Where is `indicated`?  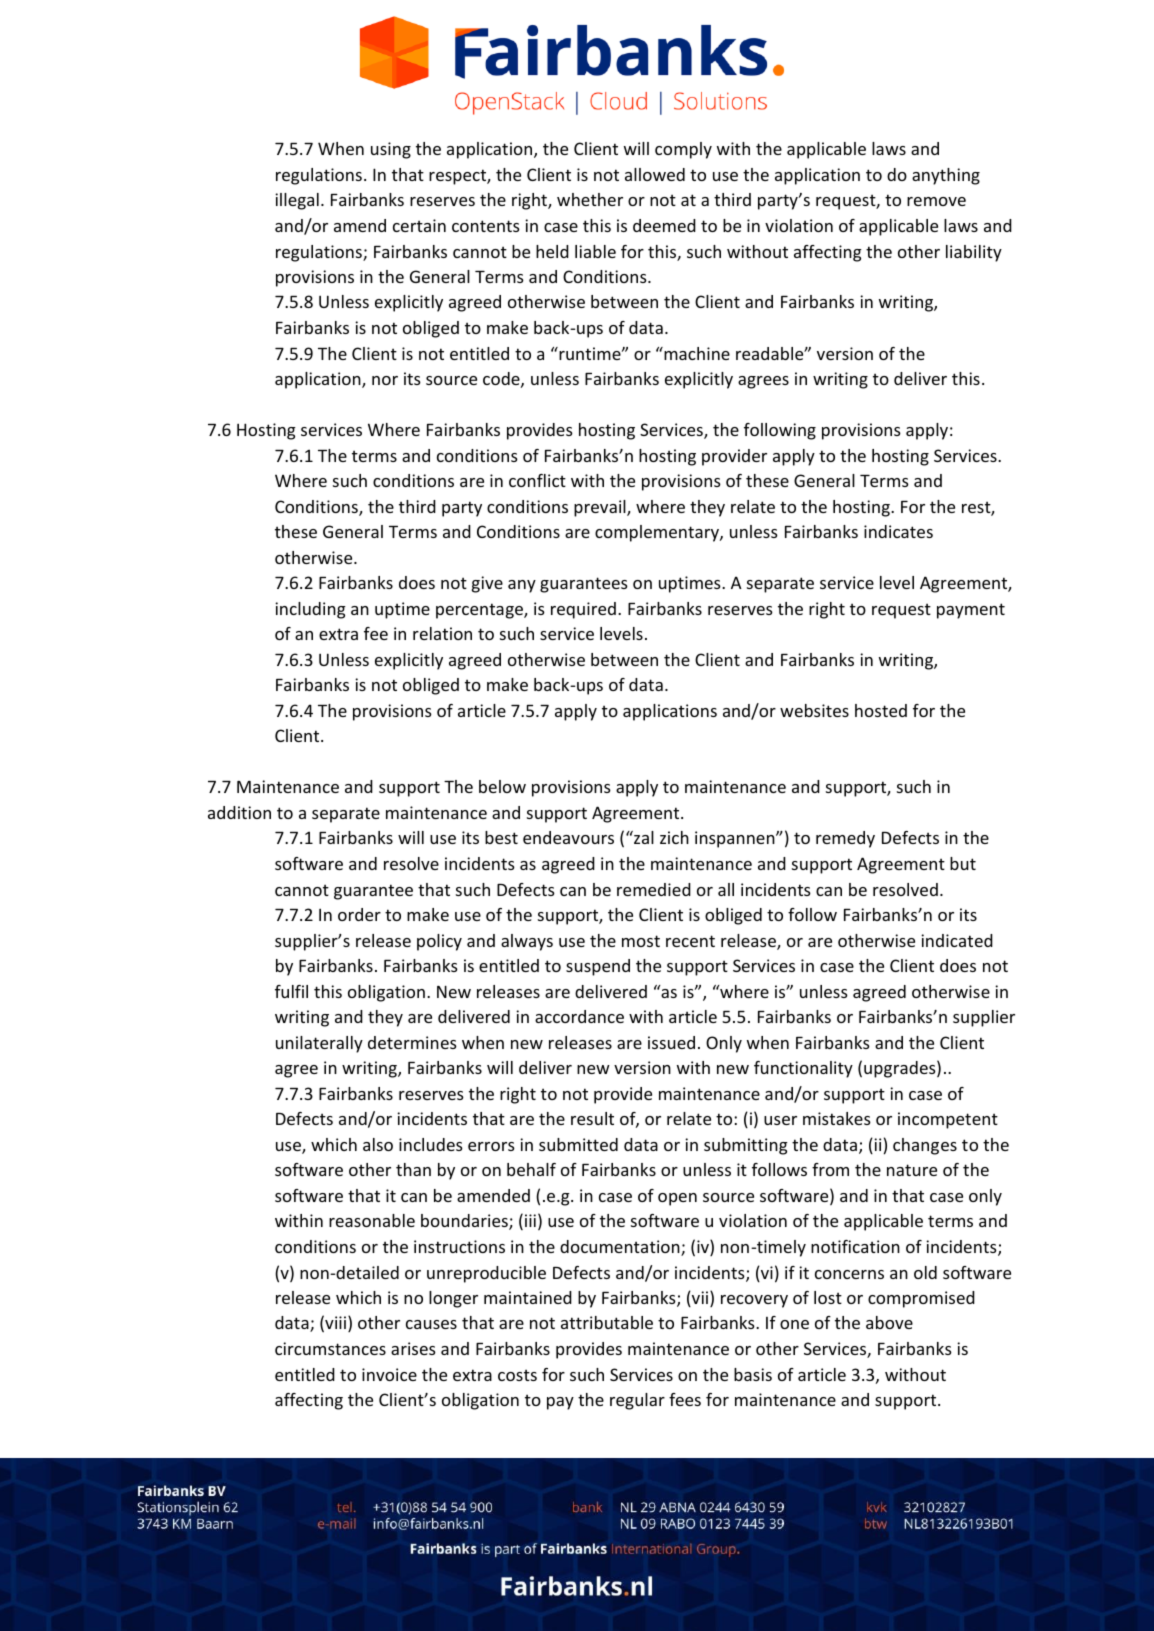
indicated is located at coordinates (957, 940).
